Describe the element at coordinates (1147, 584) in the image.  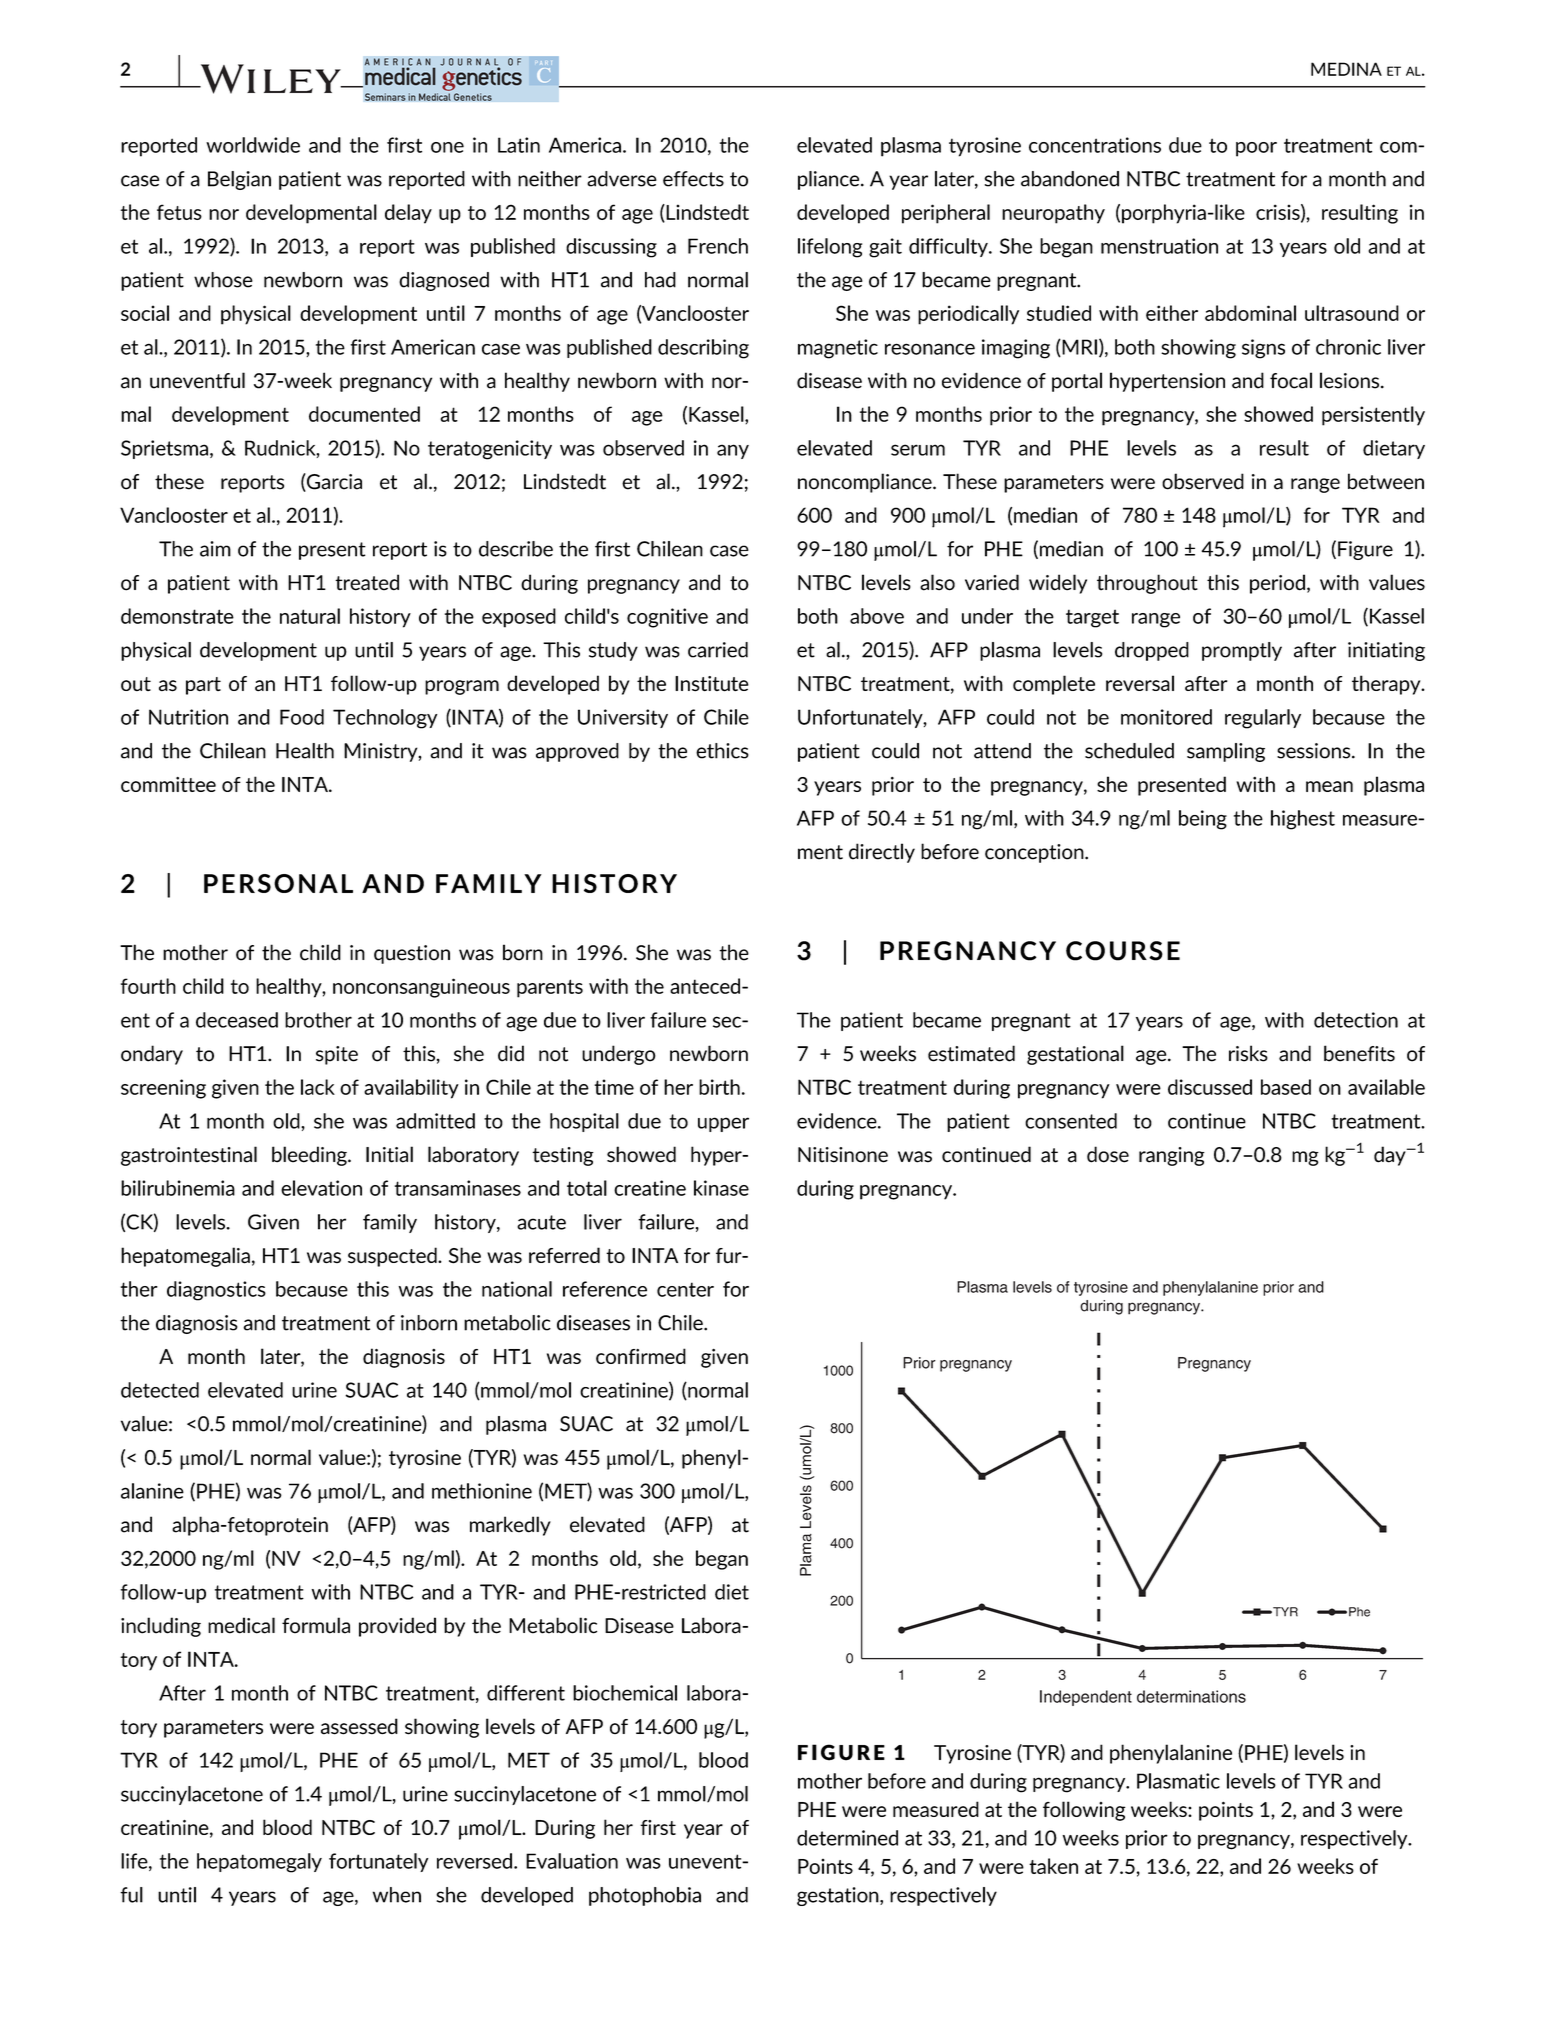
I see `throughout` at that location.
